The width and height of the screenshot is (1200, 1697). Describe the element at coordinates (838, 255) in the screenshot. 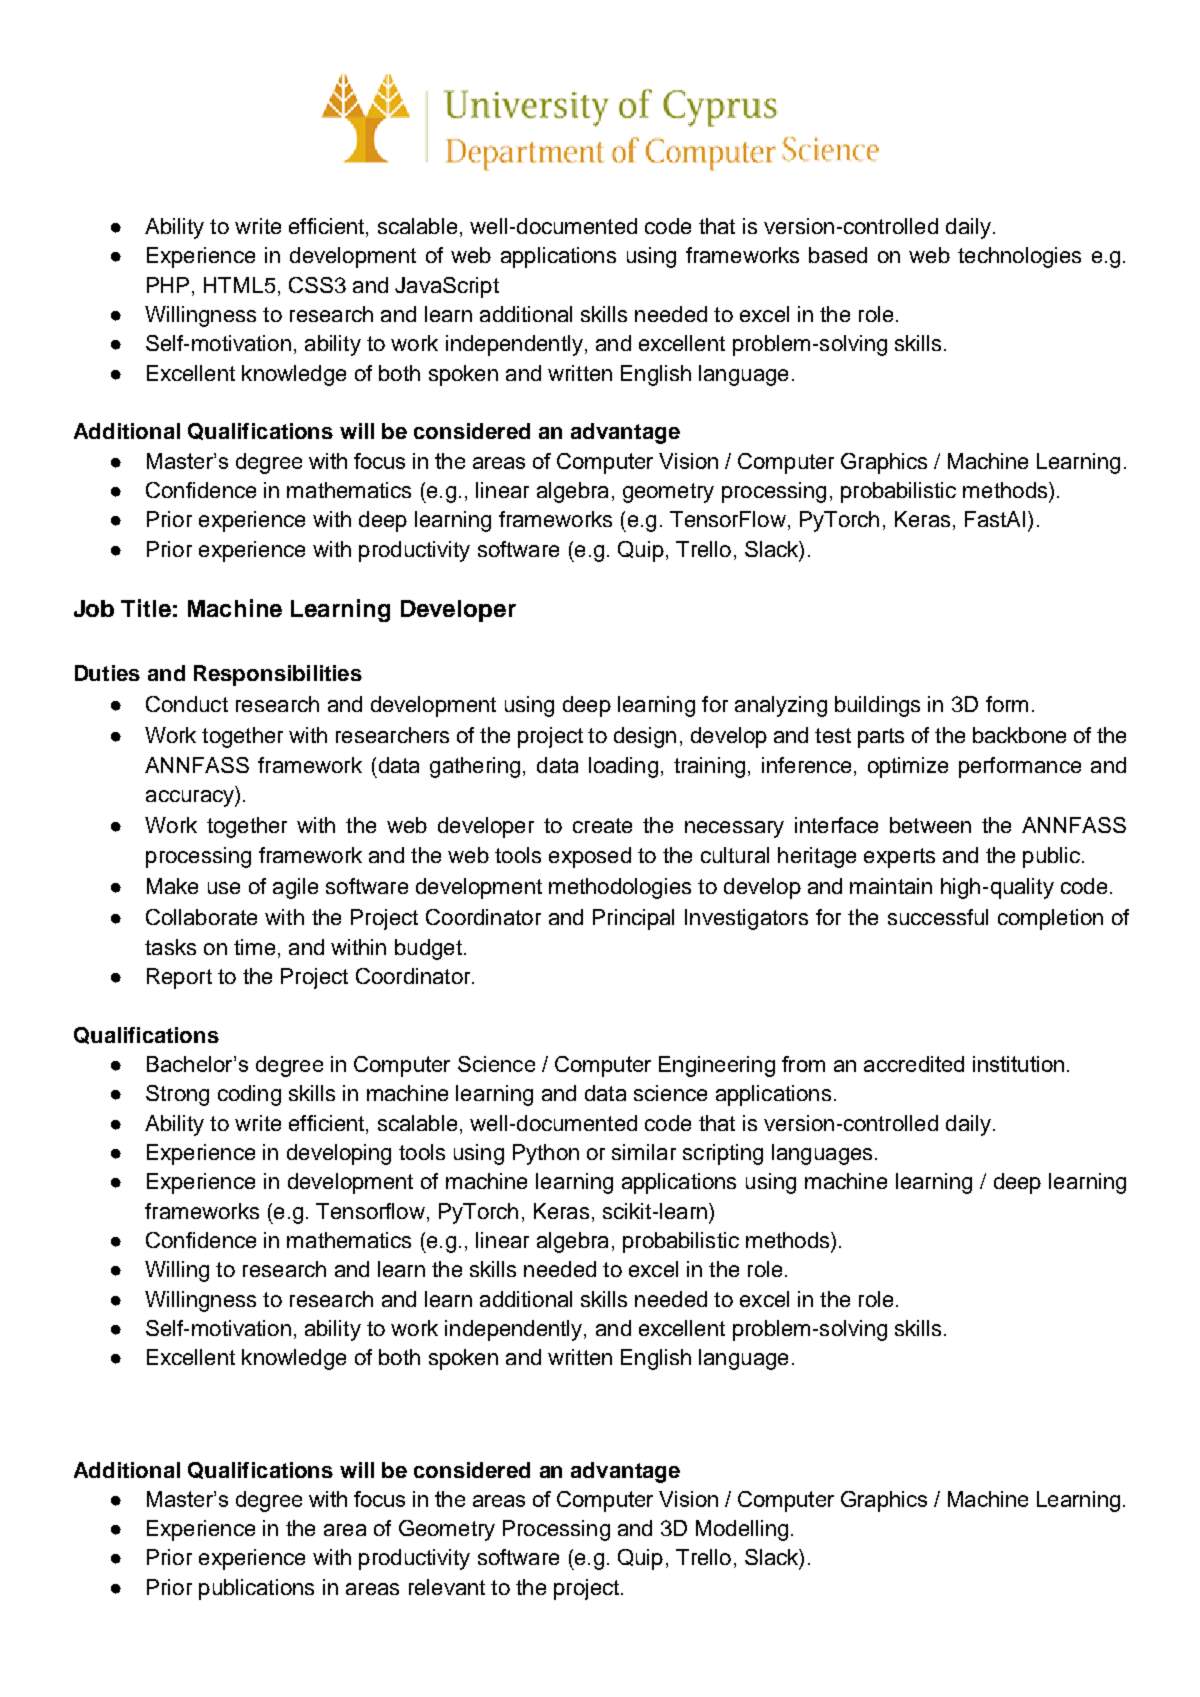

I see `based` at that location.
